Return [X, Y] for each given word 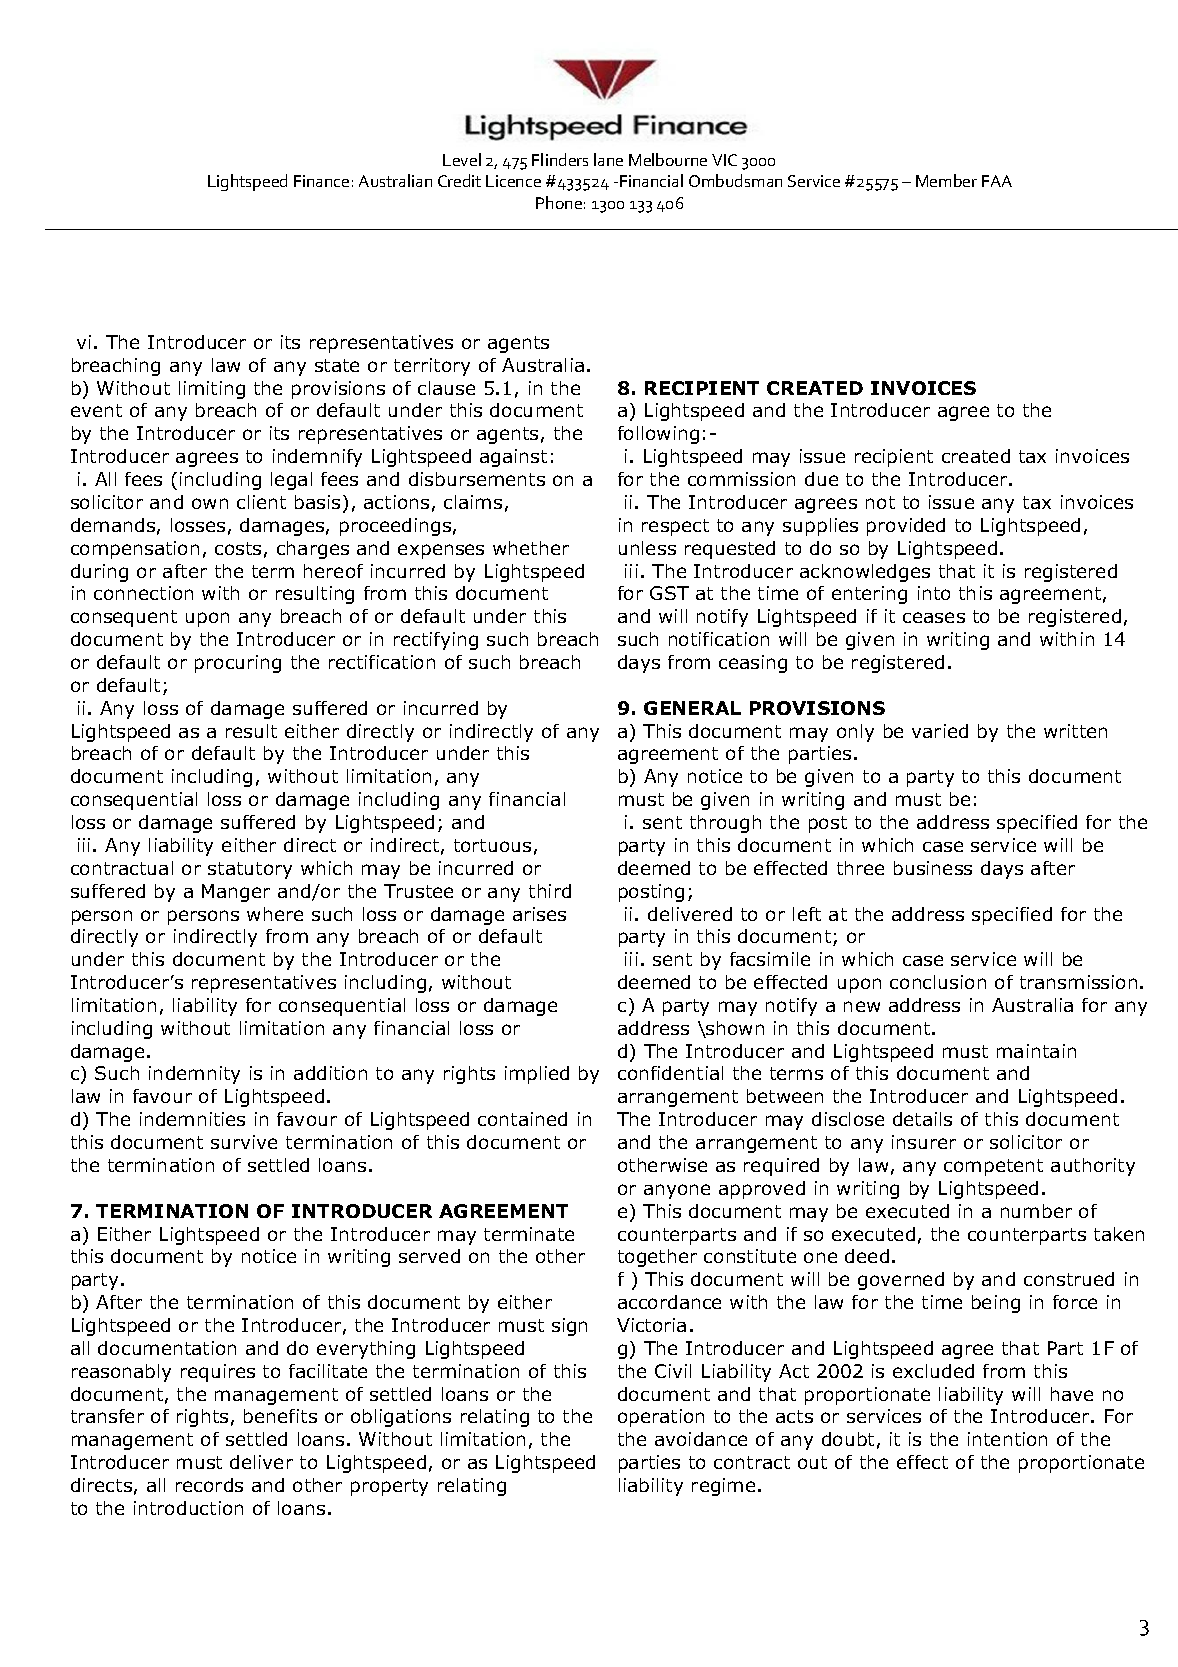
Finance [321, 181]
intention [1007, 1439]
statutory [250, 870]
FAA [997, 181]
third [550, 891]
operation [661, 1418]
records [209, 1485]
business [933, 868]
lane [608, 159]
